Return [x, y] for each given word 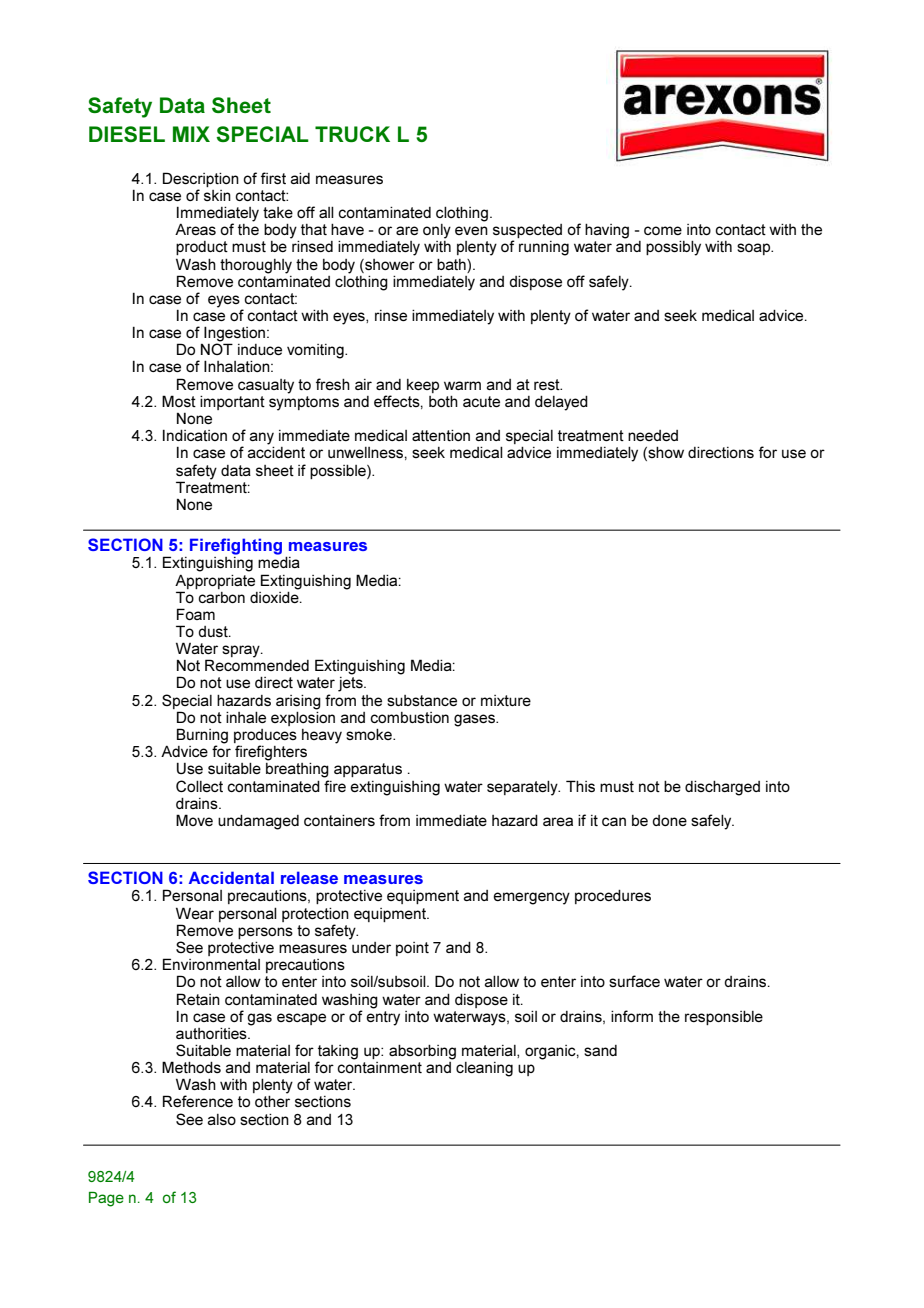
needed [653, 435]
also [222, 1119]
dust [214, 631]
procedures [613, 897]
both [443, 401]
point [412, 949]
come [663, 230]
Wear [195, 913]
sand [600, 1050]
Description [201, 179]
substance [422, 700]
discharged [722, 788]
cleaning [484, 1069]
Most [179, 401]
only [437, 231]
